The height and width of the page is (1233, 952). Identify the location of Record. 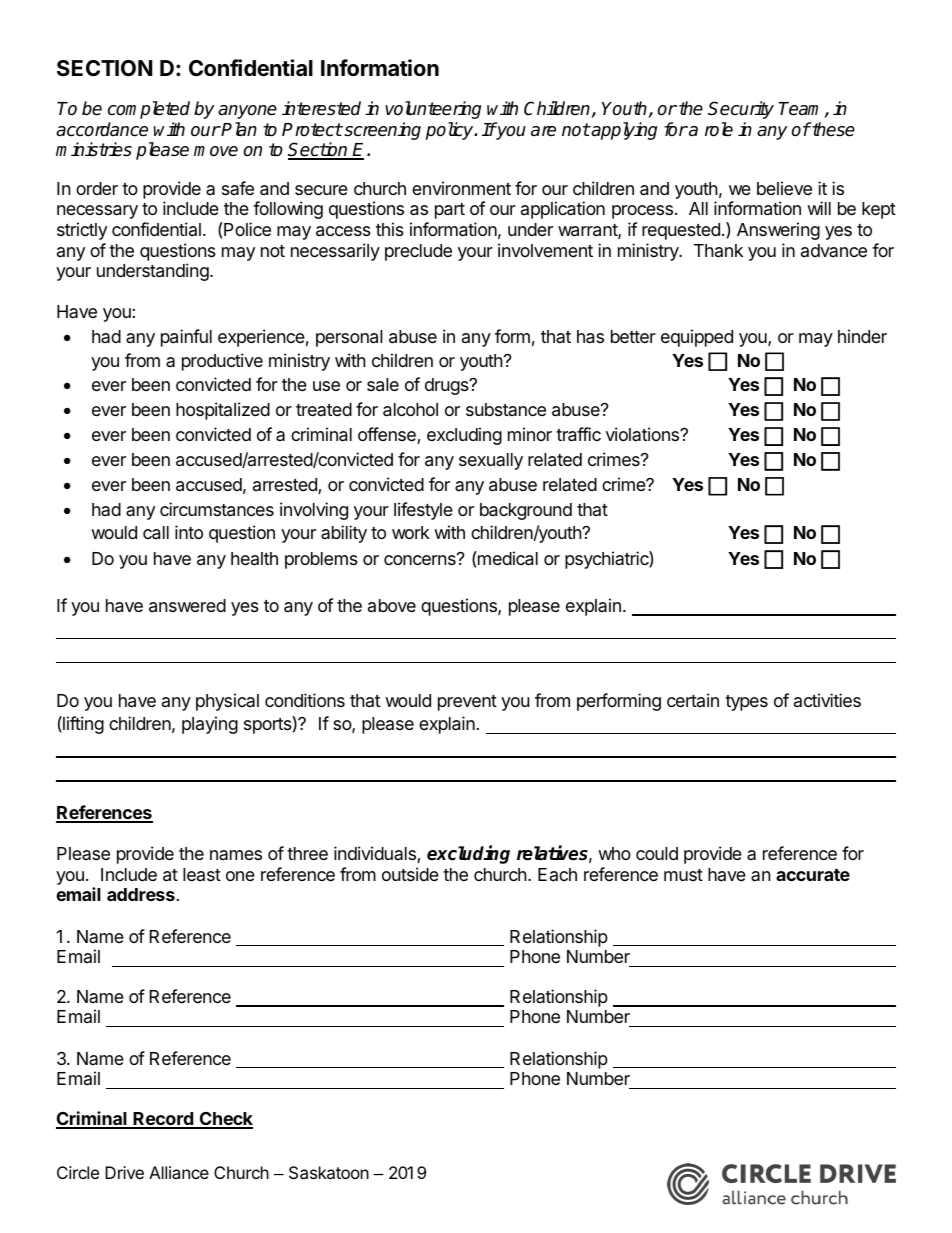
(164, 1120).
